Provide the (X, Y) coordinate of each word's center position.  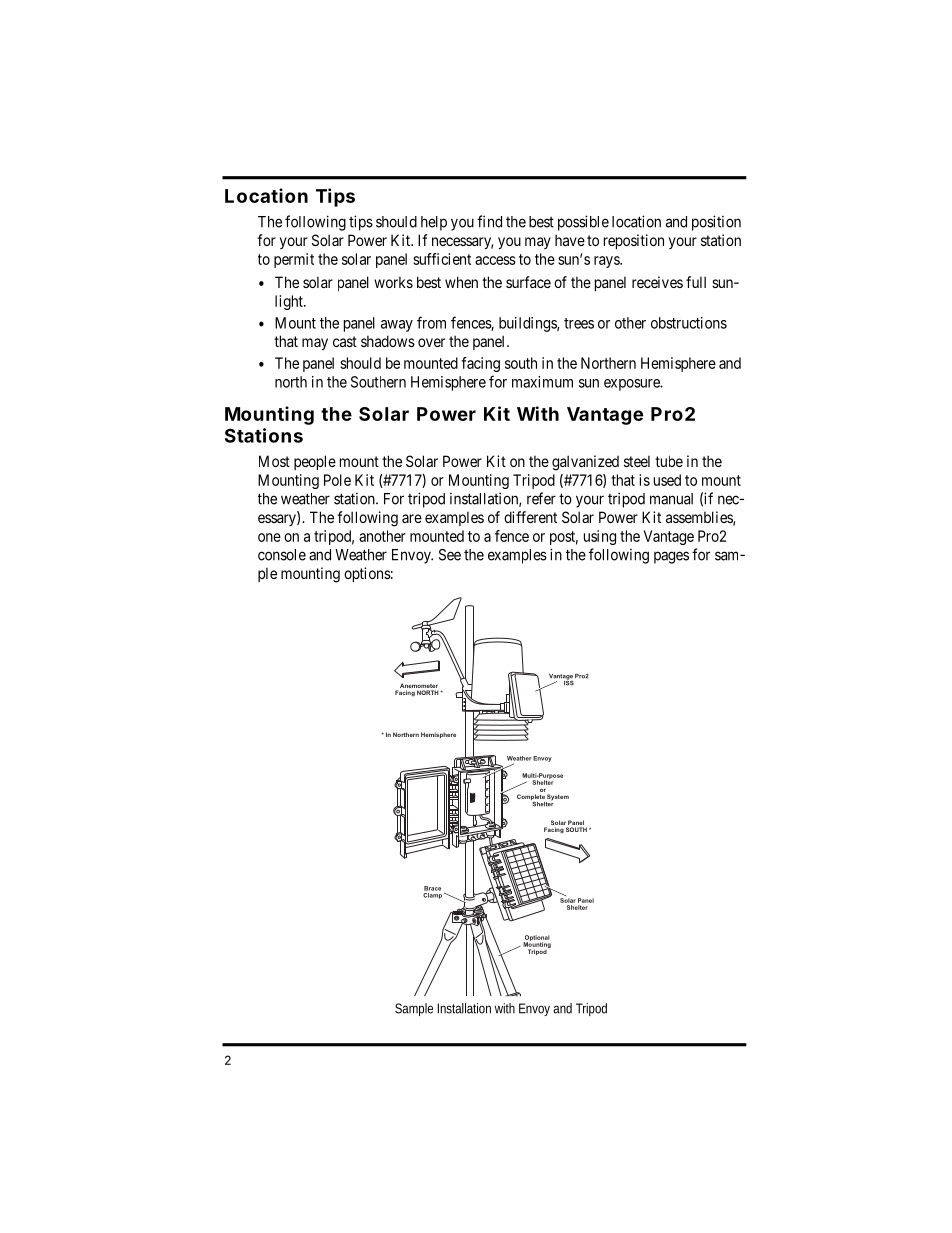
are (412, 518)
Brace (432, 888)
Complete (531, 798)
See (450, 555)
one (269, 537)
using (600, 537)
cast (345, 341)
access (495, 260)
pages (671, 557)
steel (637, 461)
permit (294, 260)
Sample (414, 1009)
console (282, 555)
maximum (542, 382)
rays (607, 262)
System (557, 798)
